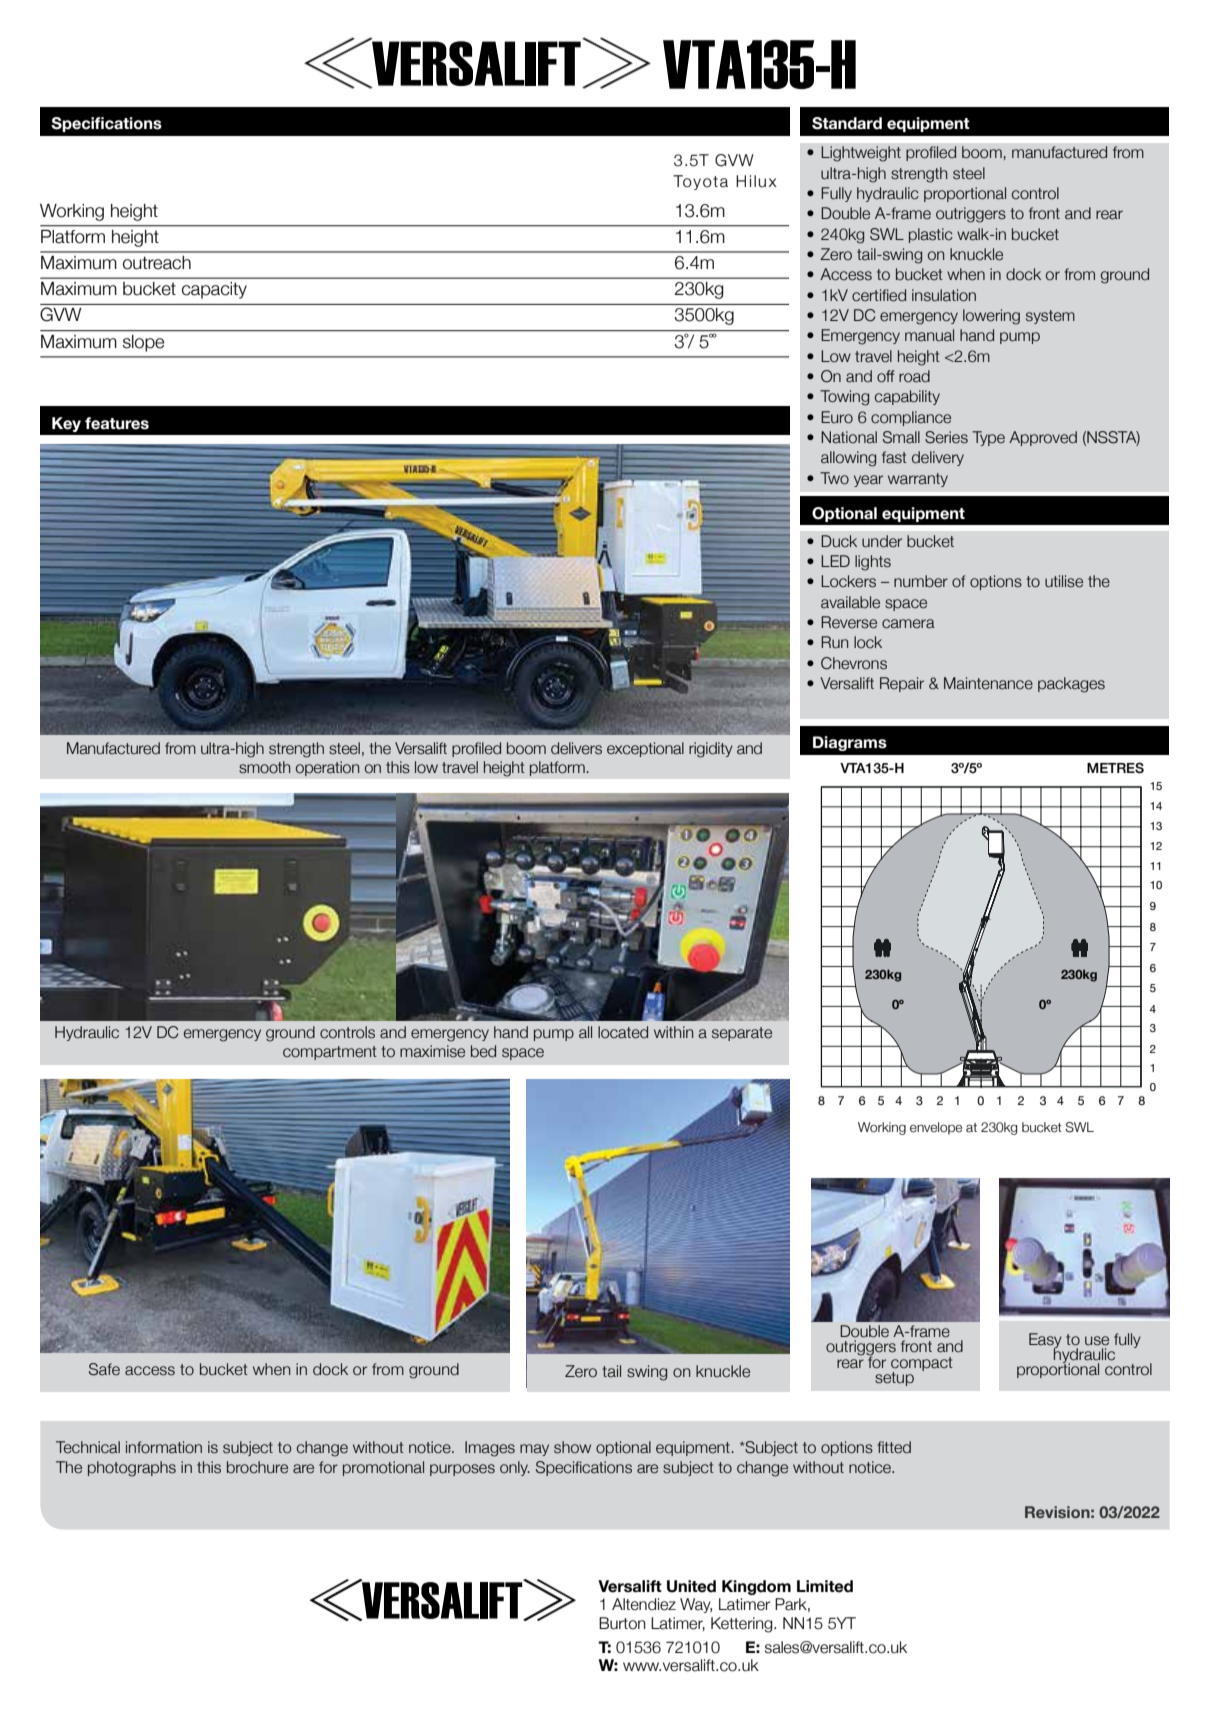 The image size is (1210, 1712). Describe the element at coordinates (576, 748) in the page. I see `delivers` at that location.
